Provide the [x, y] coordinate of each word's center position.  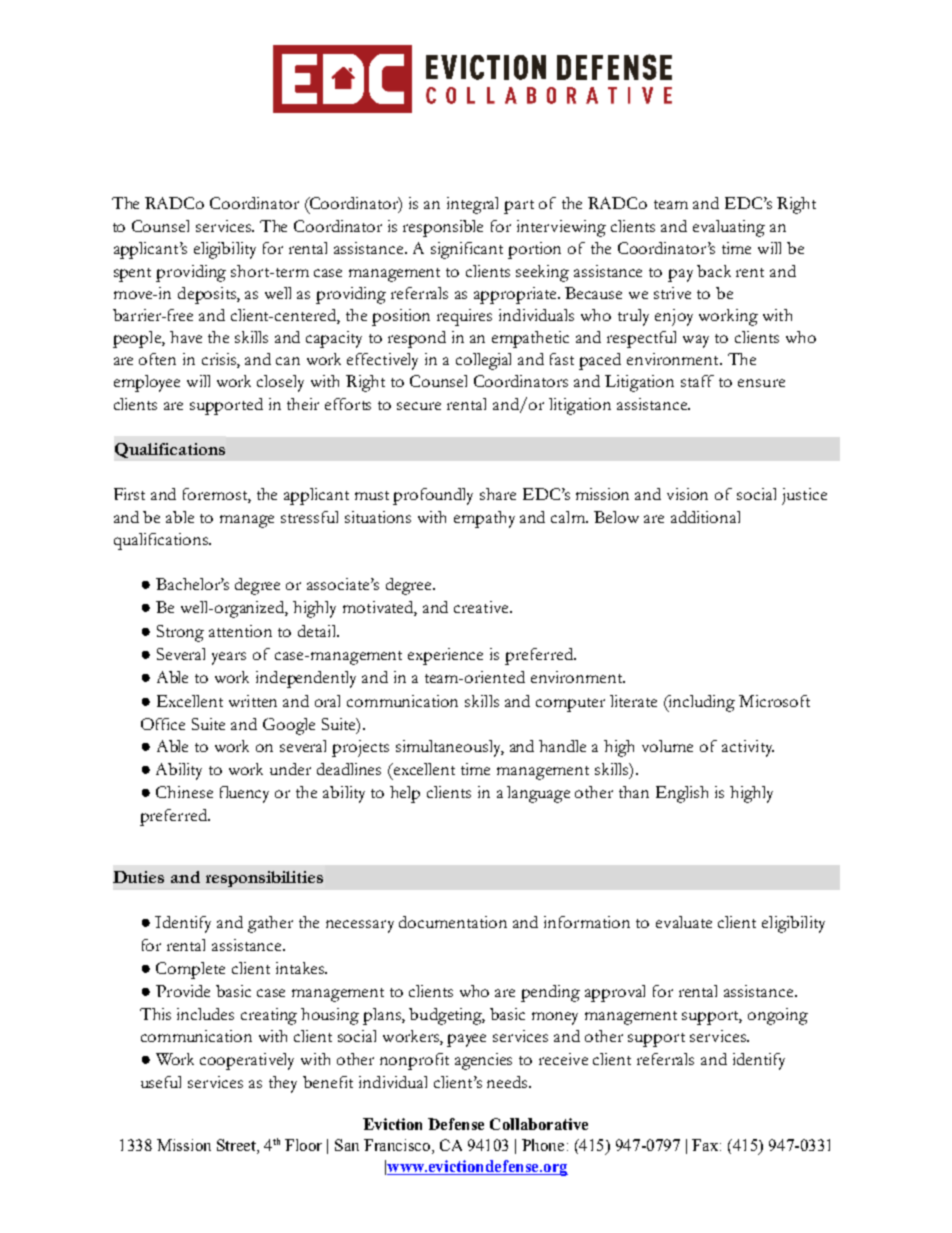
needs [508, 1082]
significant [467, 250]
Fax [705, 1145]
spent [132, 275]
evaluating [729, 228]
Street [237, 1146]
